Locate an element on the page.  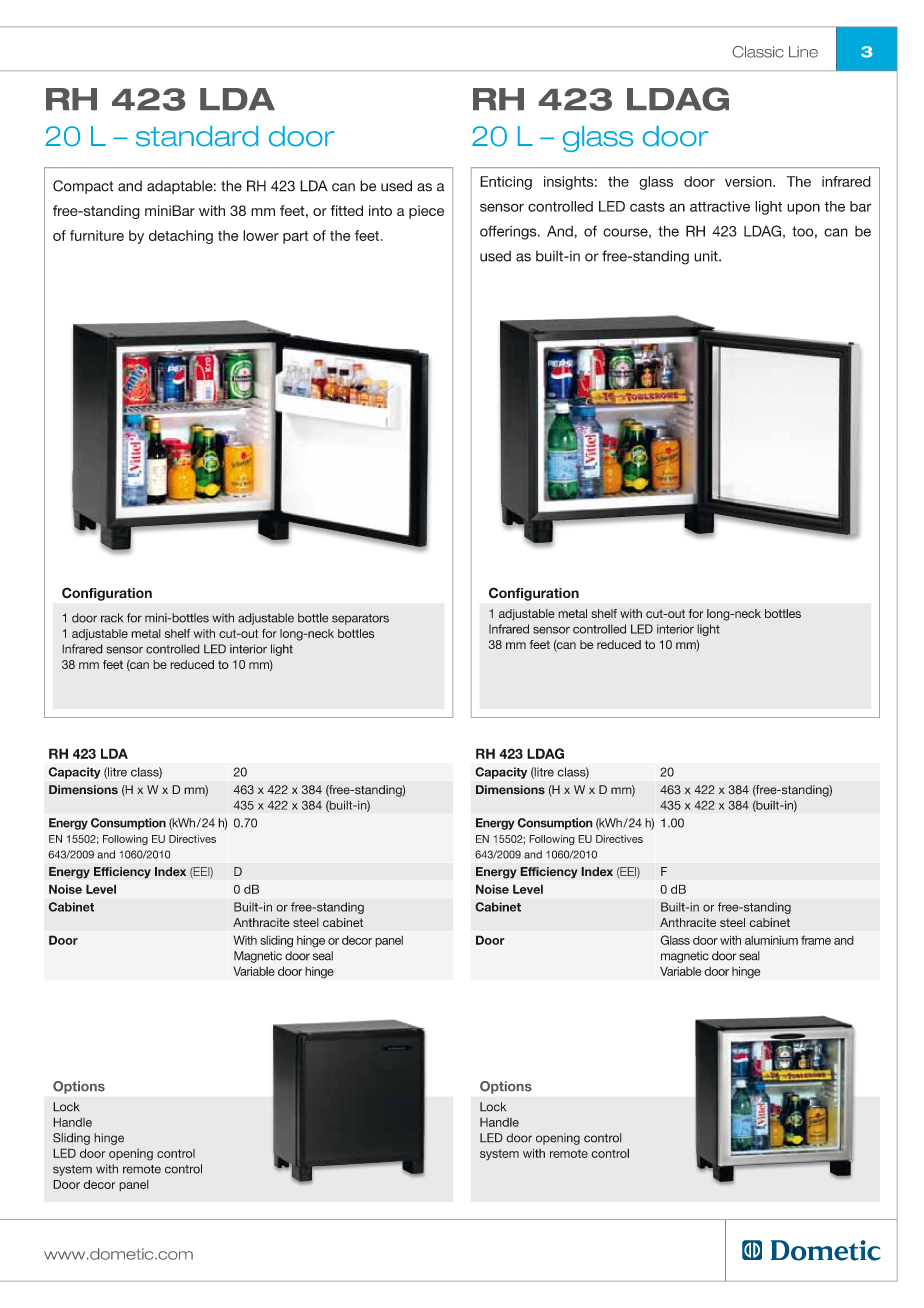
standard is located at coordinates (197, 136).
